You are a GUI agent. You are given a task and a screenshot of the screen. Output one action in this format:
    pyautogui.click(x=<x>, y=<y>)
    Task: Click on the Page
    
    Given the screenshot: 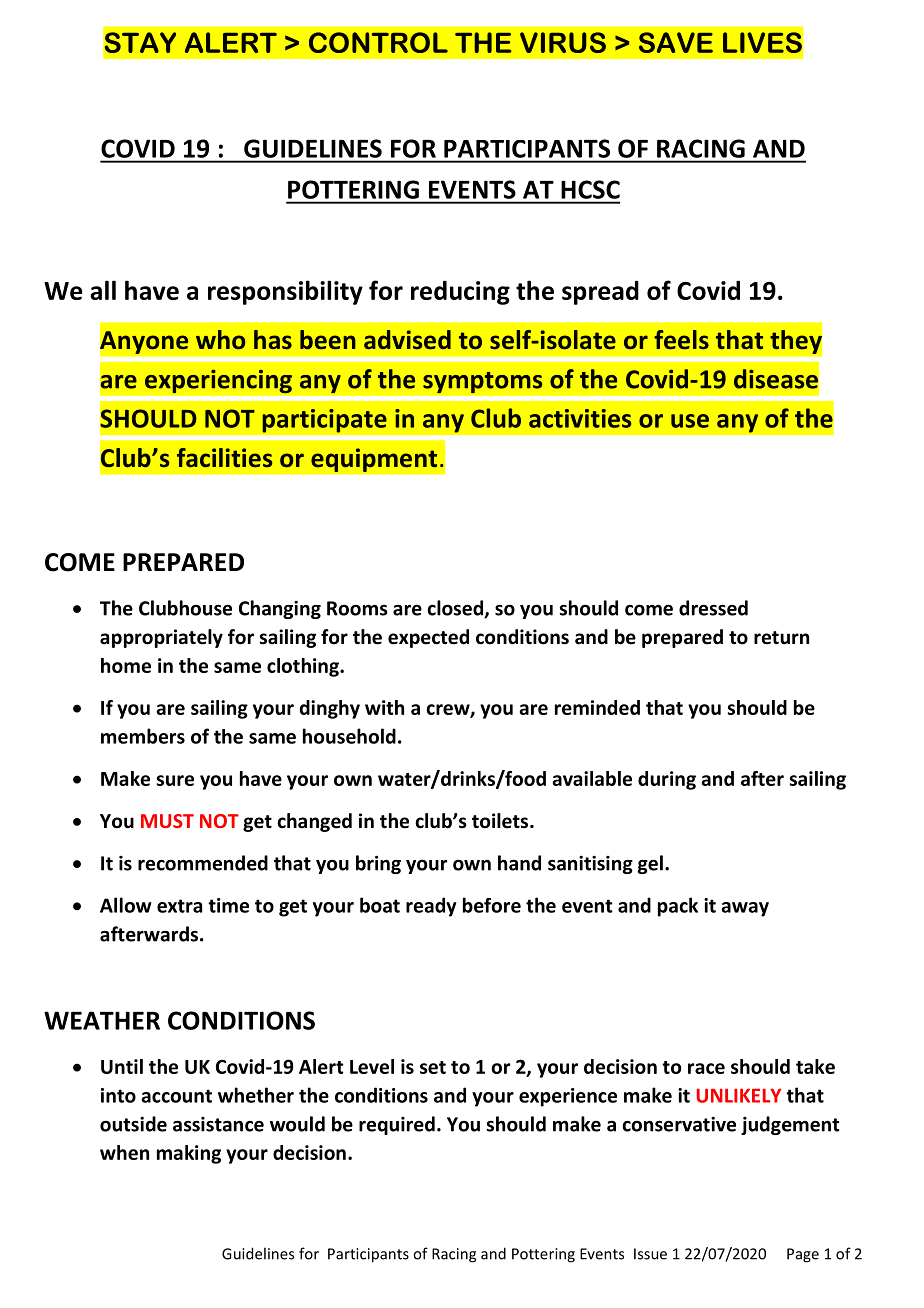 What is the action you would take?
    pyautogui.click(x=803, y=1255)
